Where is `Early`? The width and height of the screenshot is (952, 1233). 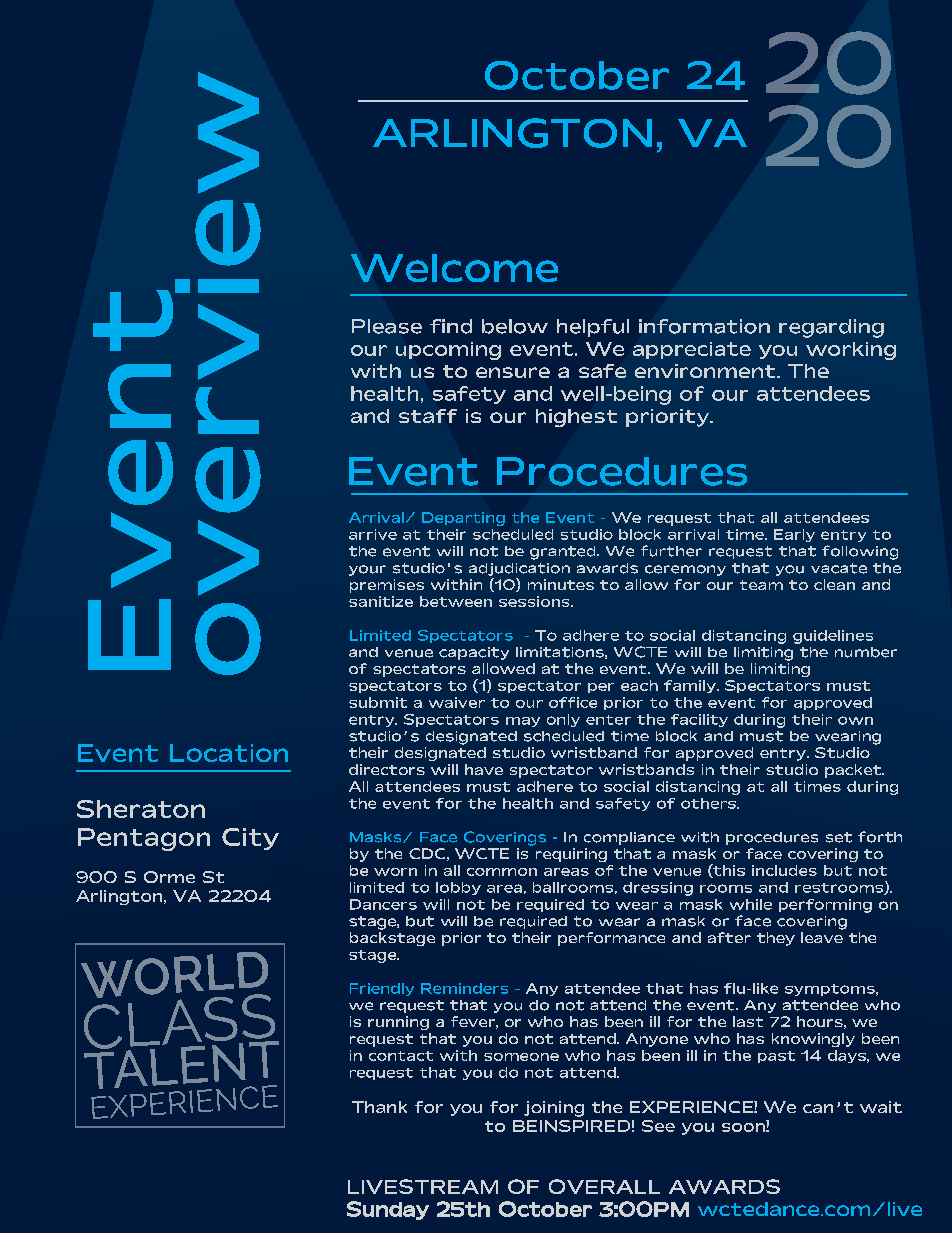 Early is located at coordinates (794, 535).
